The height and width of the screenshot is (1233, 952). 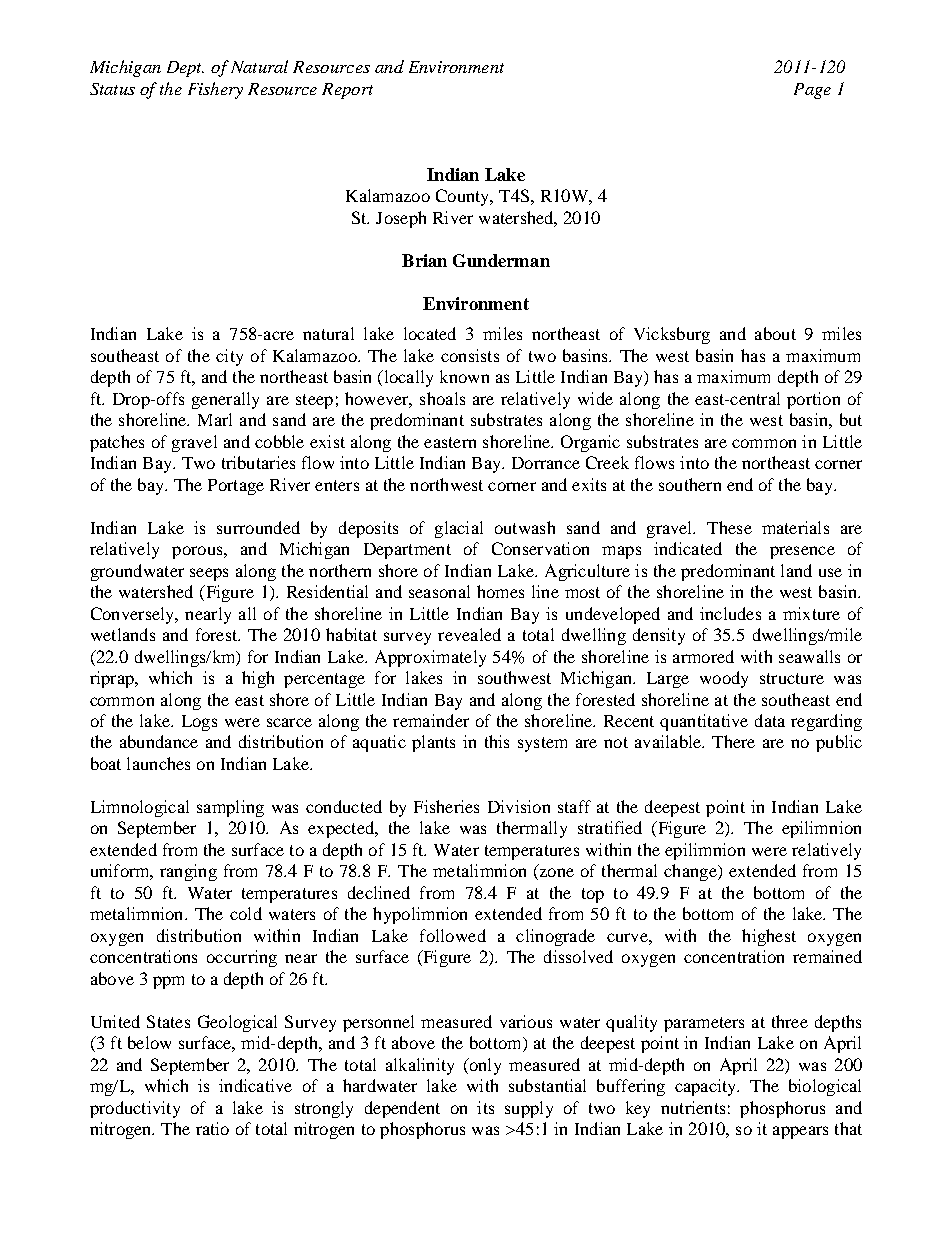 What do you see at coordinates (812, 91) in the screenshot?
I see `Page` at bounding box center [812, 91].
